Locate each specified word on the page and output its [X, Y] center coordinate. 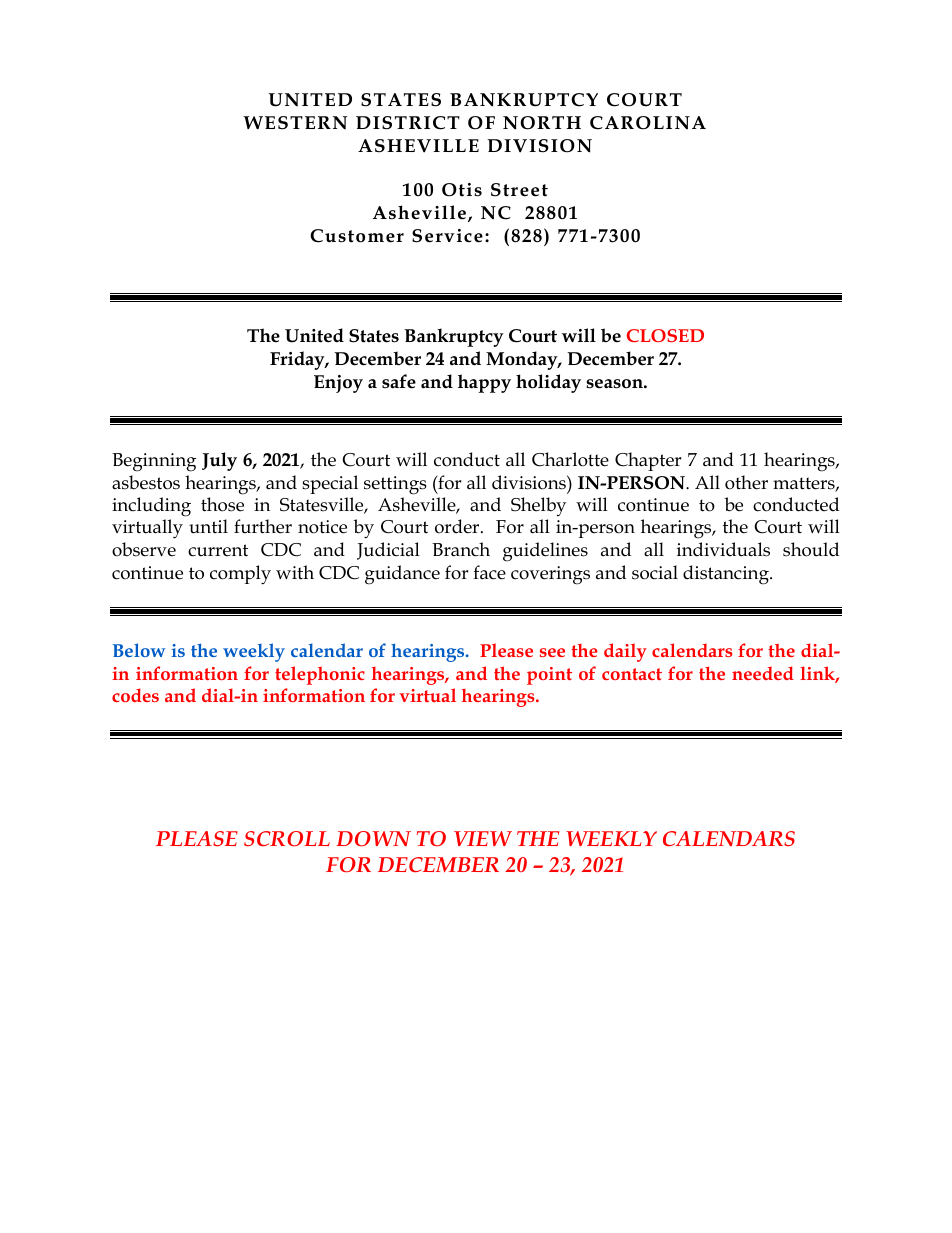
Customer [357, 236]
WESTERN [295, 123]
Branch [461, 549]
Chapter [648, 461]
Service [447, 236]
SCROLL [287, 838]
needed [763, 673]
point [549, 676]
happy [484, 383]
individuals [723, 549]
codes [135, 695]
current [218, 550]
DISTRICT [408, 123]
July [219, 461]
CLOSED [665, 335]
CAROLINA [648, 123]
